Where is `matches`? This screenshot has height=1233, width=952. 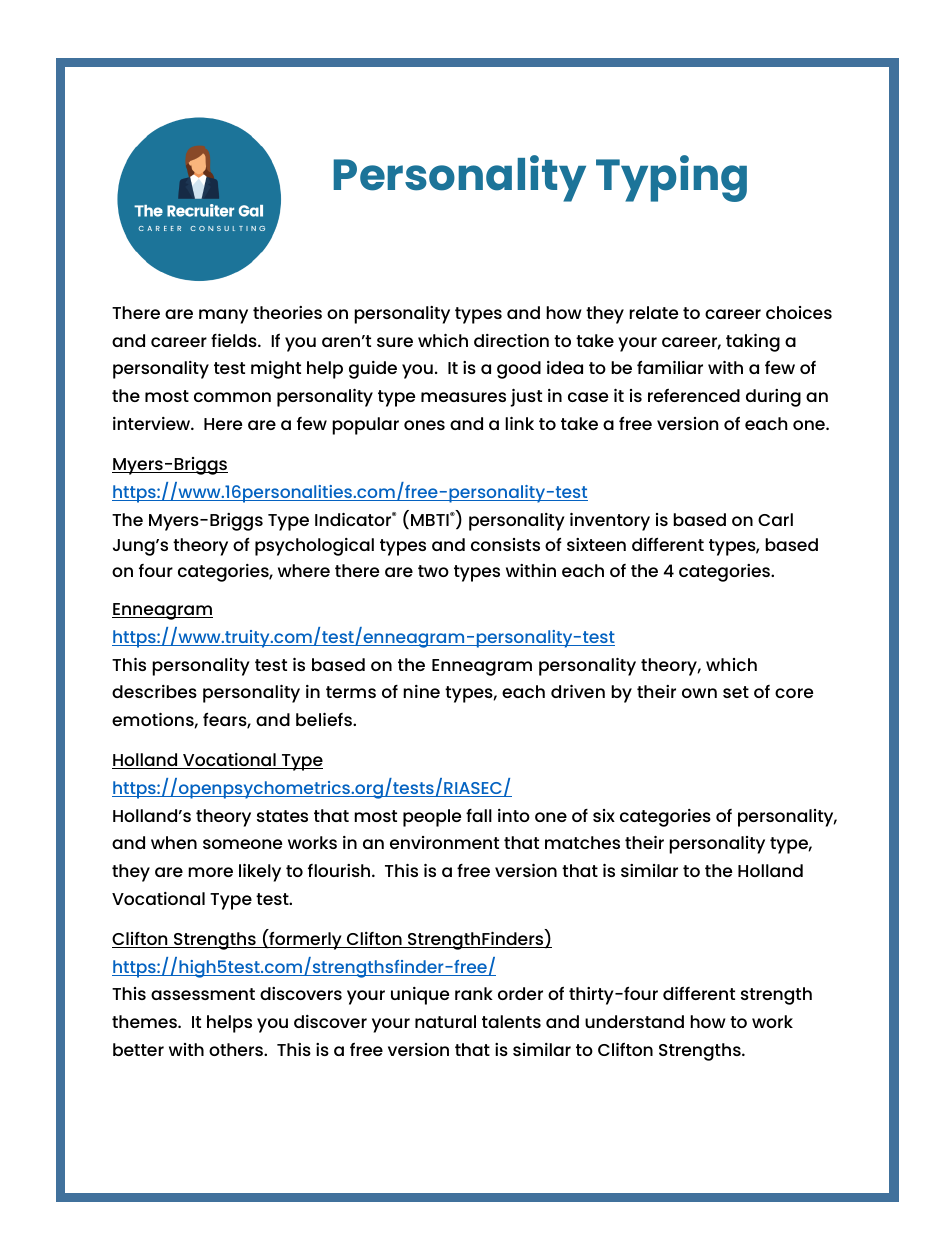 matches is located at coordinates (582, 842).
